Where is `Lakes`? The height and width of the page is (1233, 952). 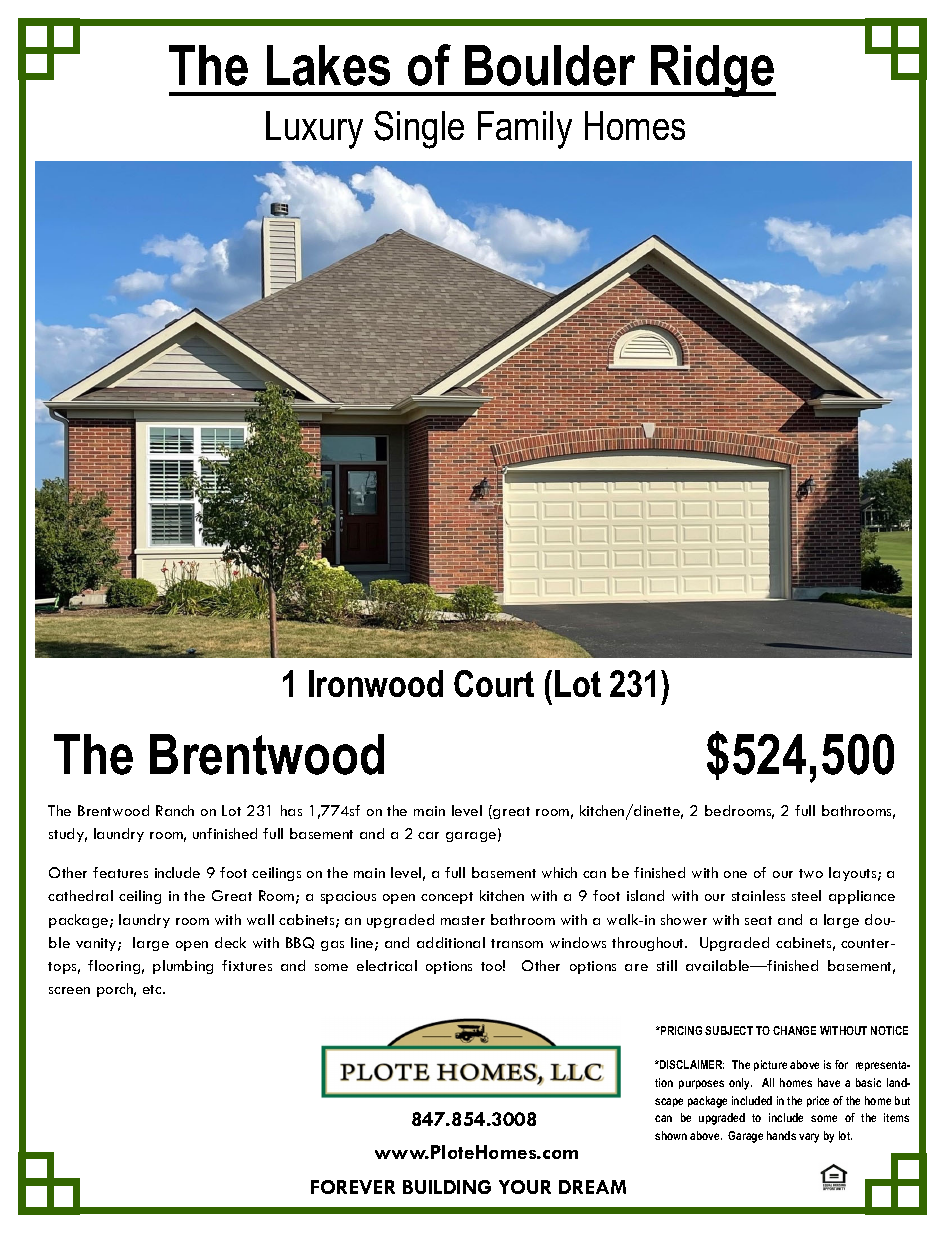 Lakes is located at coordinates (328, 65).
